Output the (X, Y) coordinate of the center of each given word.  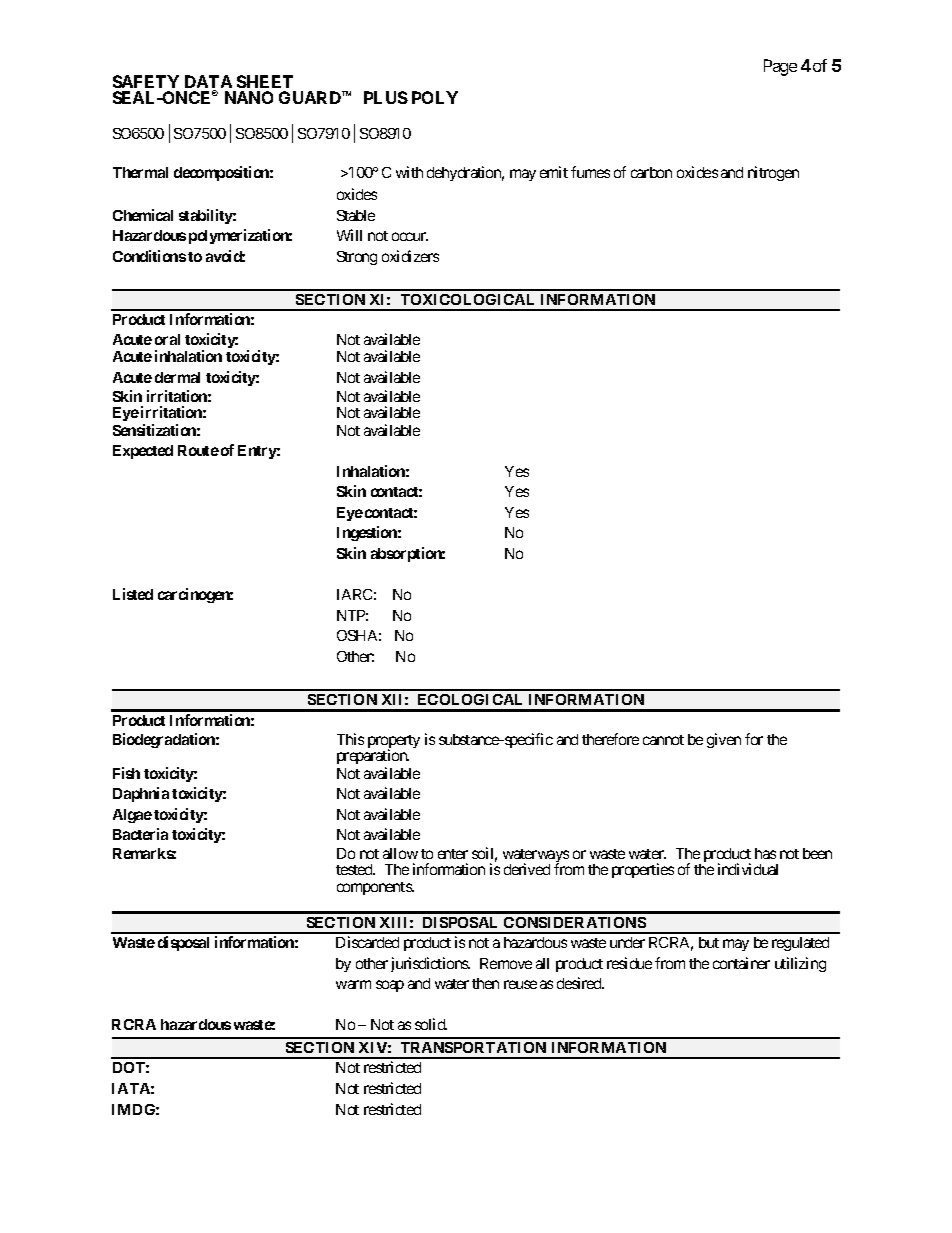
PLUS (386, 97)
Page (780, 67)
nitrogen (773, 173)
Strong (357, 258)
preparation (373, 756)
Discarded (367, 942)
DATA (208, 83)
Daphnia (141, 794)
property (394, 743)
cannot (663, 740)
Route (198, 450)
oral (167, 339)
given (724, 740)
